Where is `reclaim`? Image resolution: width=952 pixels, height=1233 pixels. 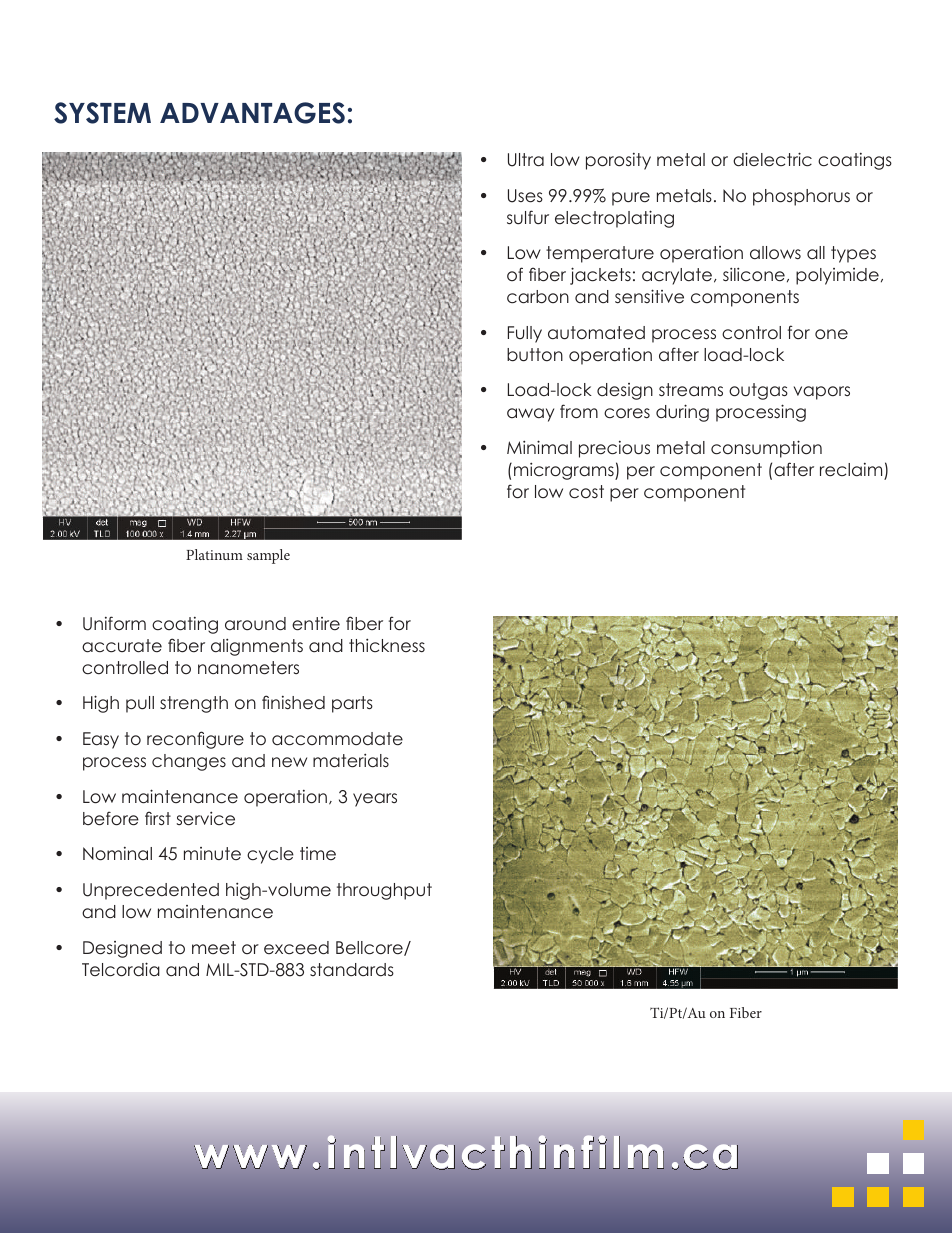 reclaim is located at coordinates (851, 470).
